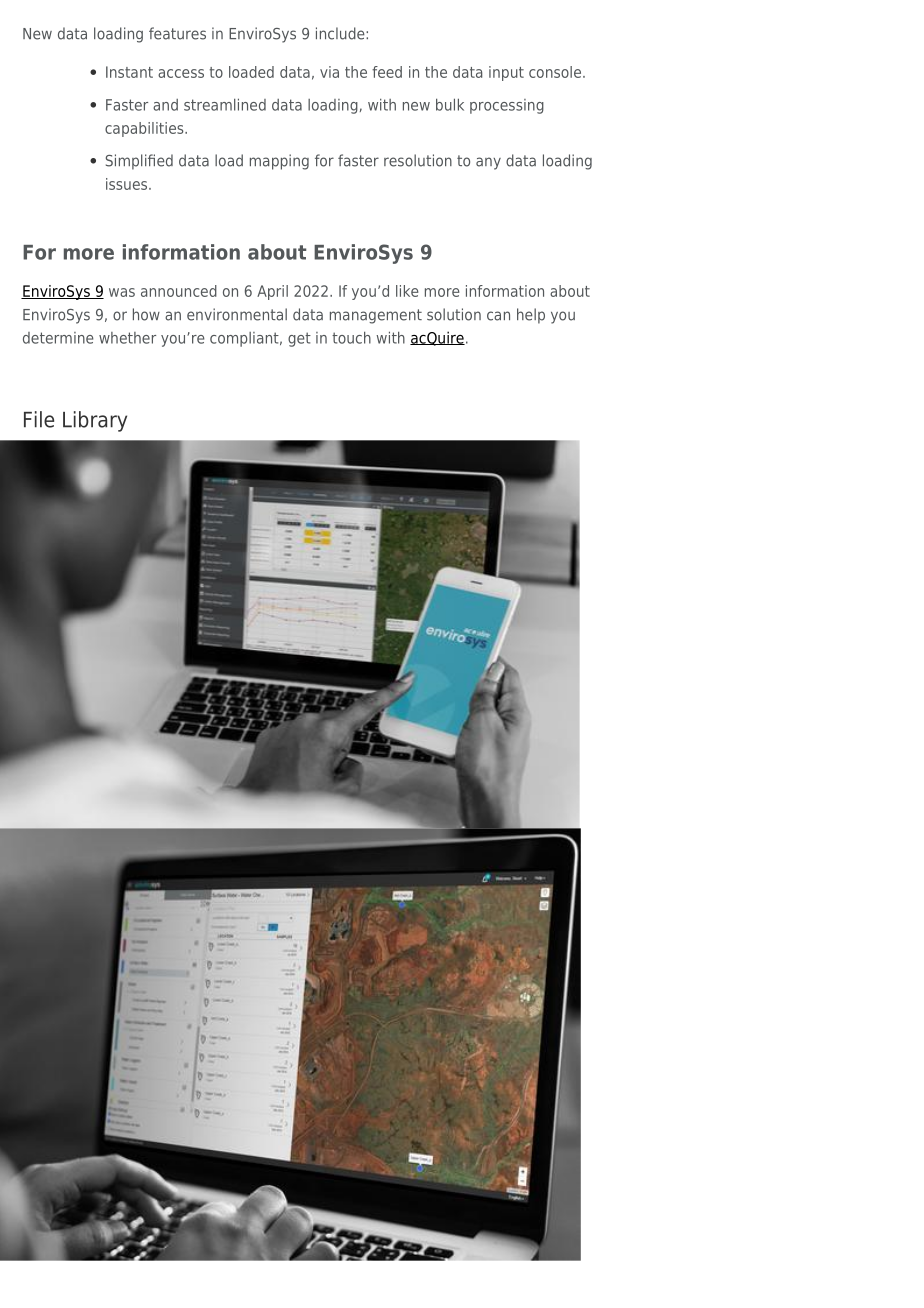  Describe the element at coordinates (407, 291) in the document. I see `like` at that location.
